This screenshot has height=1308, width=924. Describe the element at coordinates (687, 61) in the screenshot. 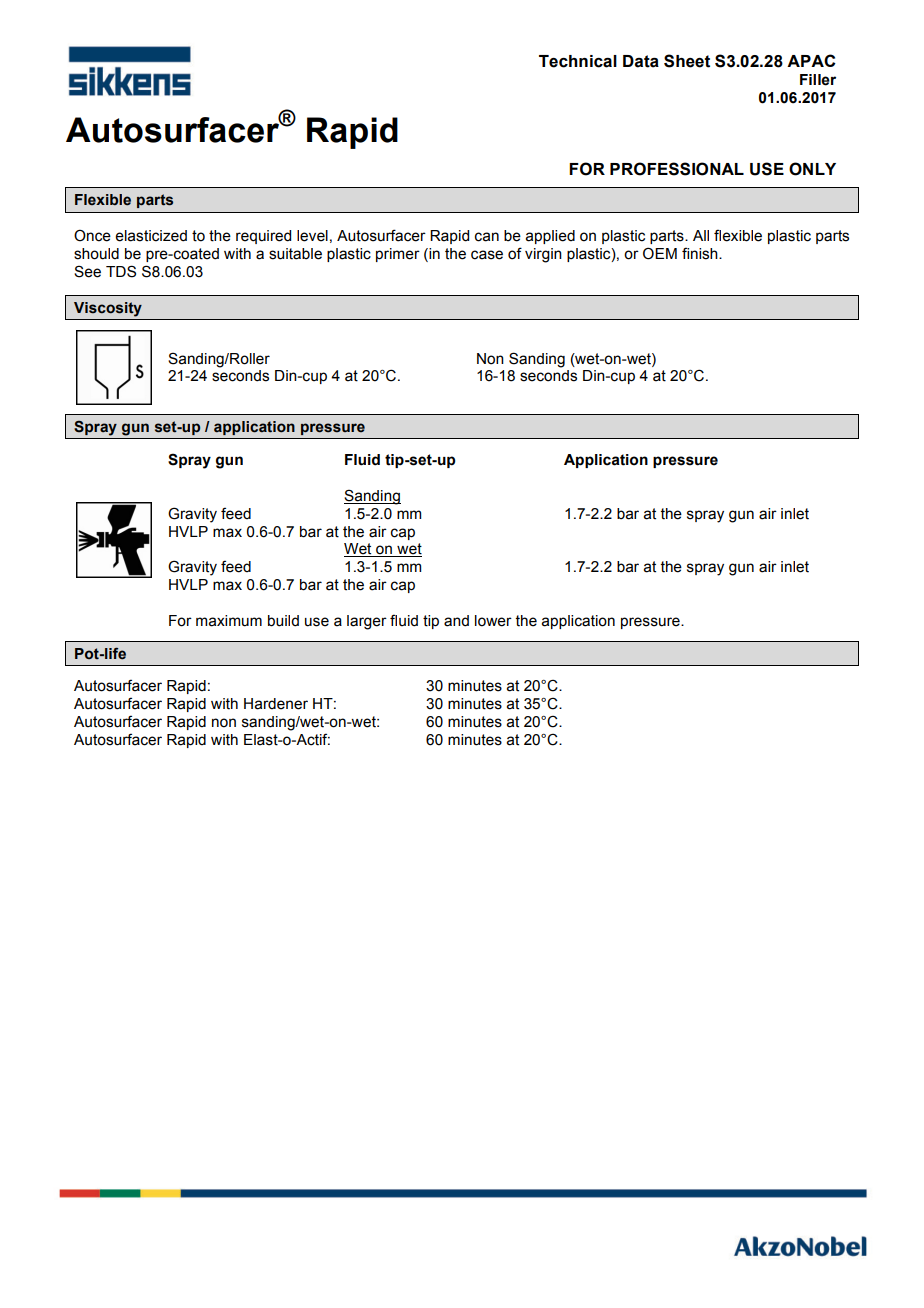

I see `Sheet` at that location.
